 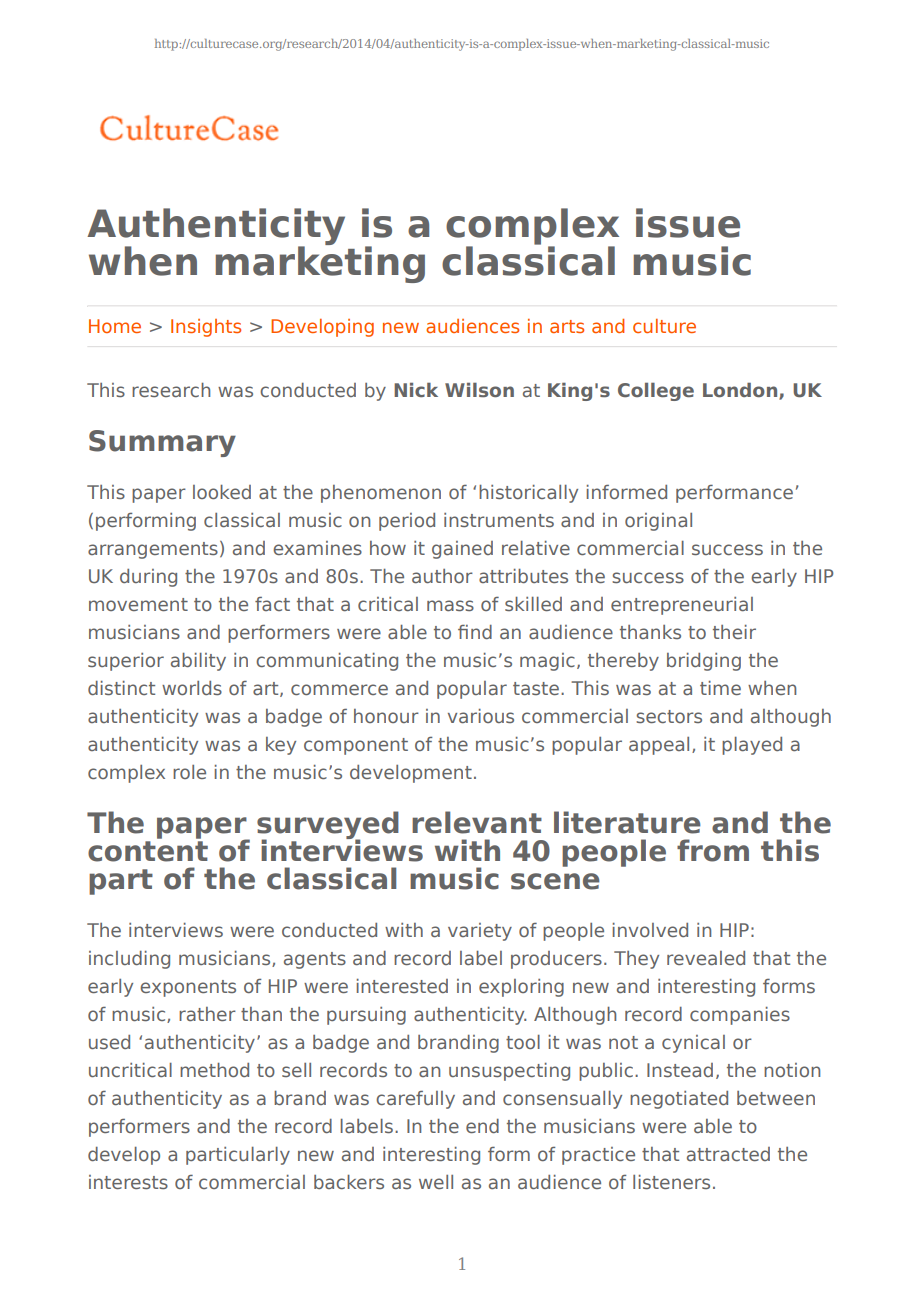 What do you see at coordinates (740, 1016) in the screenshot?
I see `companies` at bounding box center [740, 1016].
